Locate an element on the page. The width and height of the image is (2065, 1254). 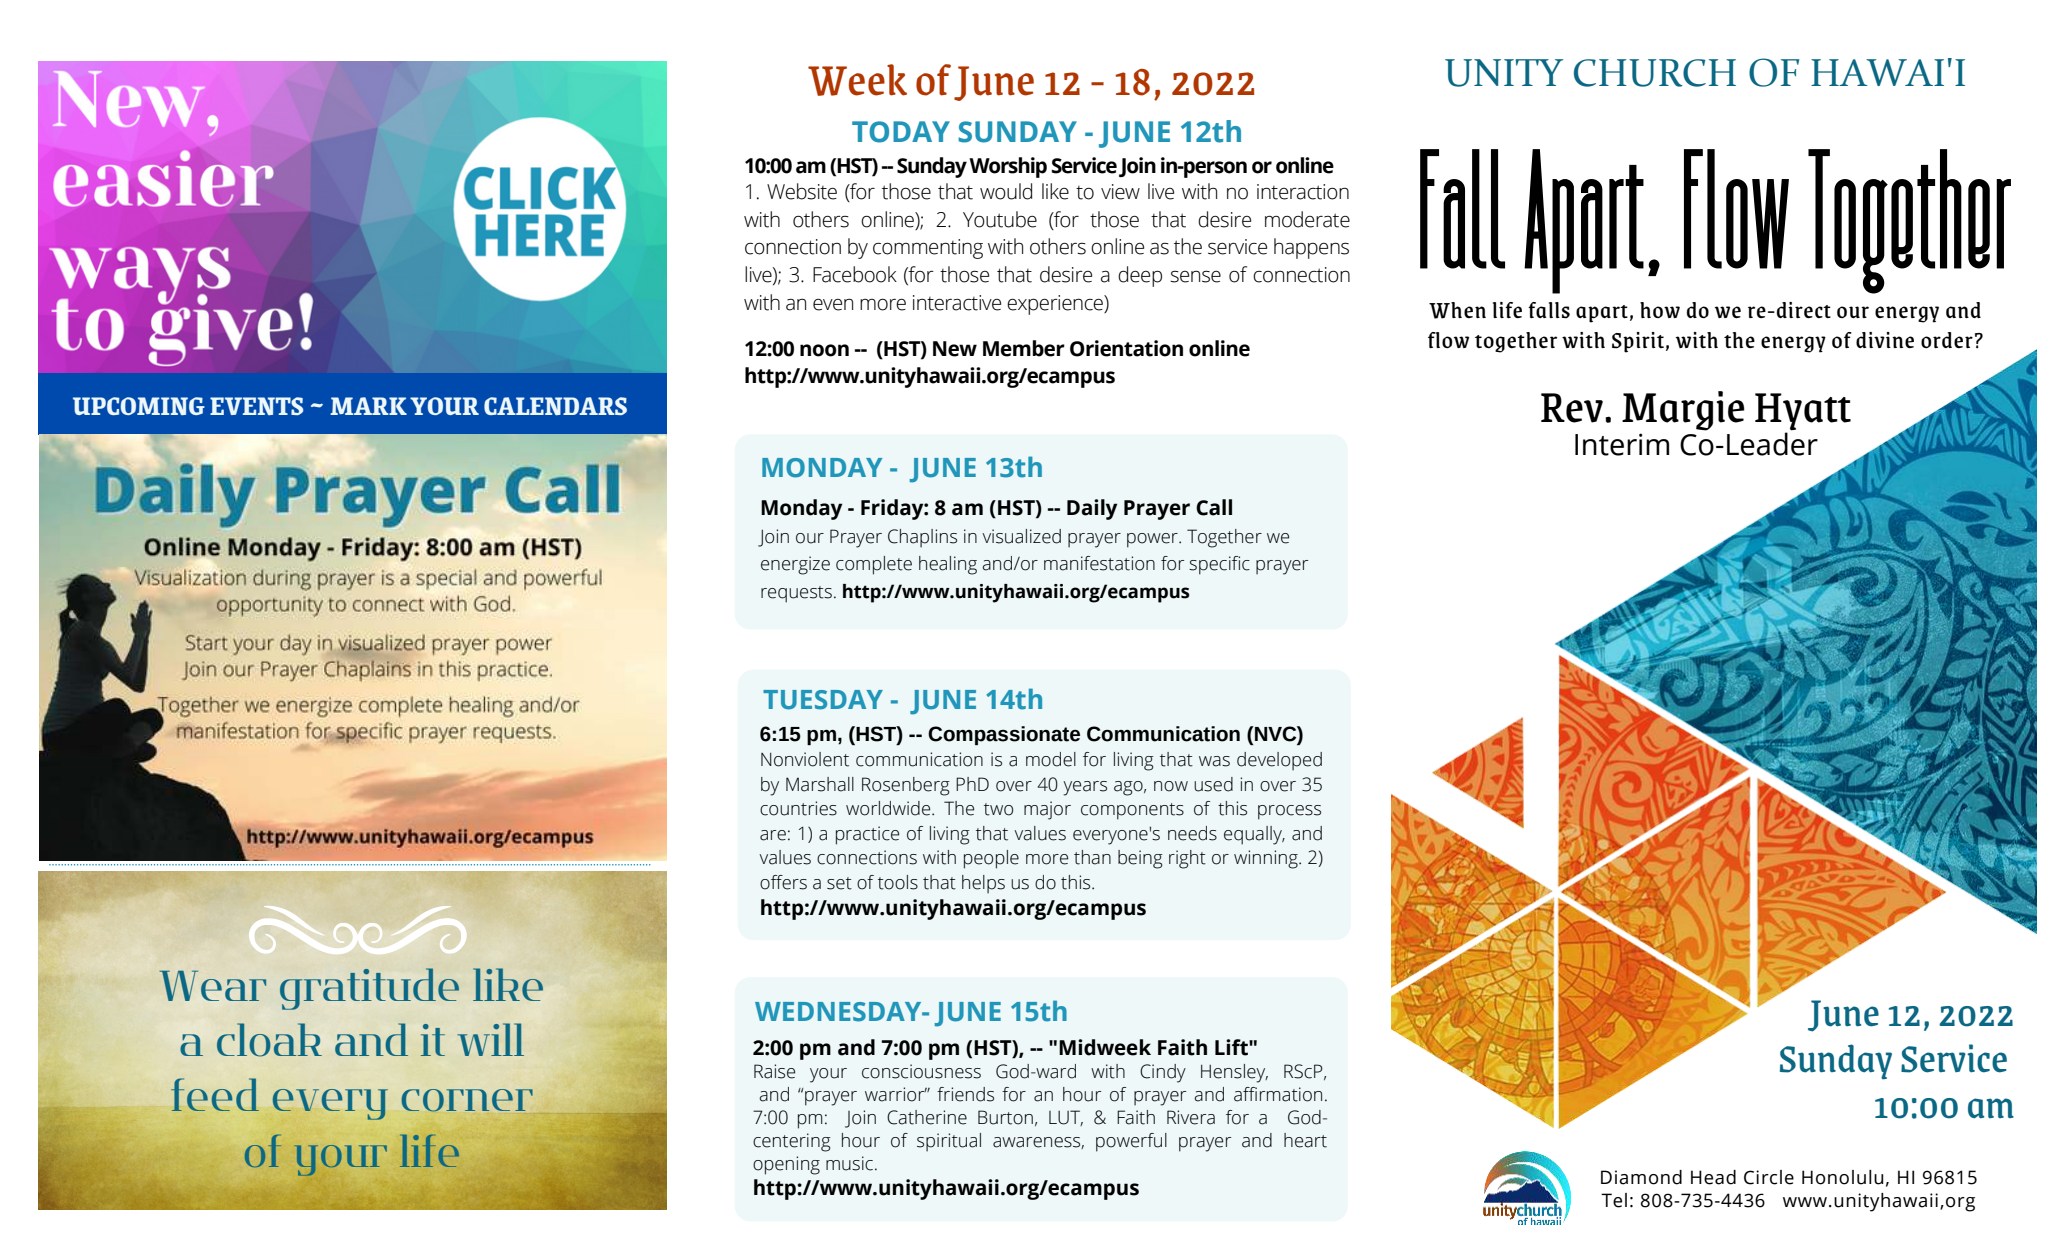
TODAY is located at coordinates (901, 132).
